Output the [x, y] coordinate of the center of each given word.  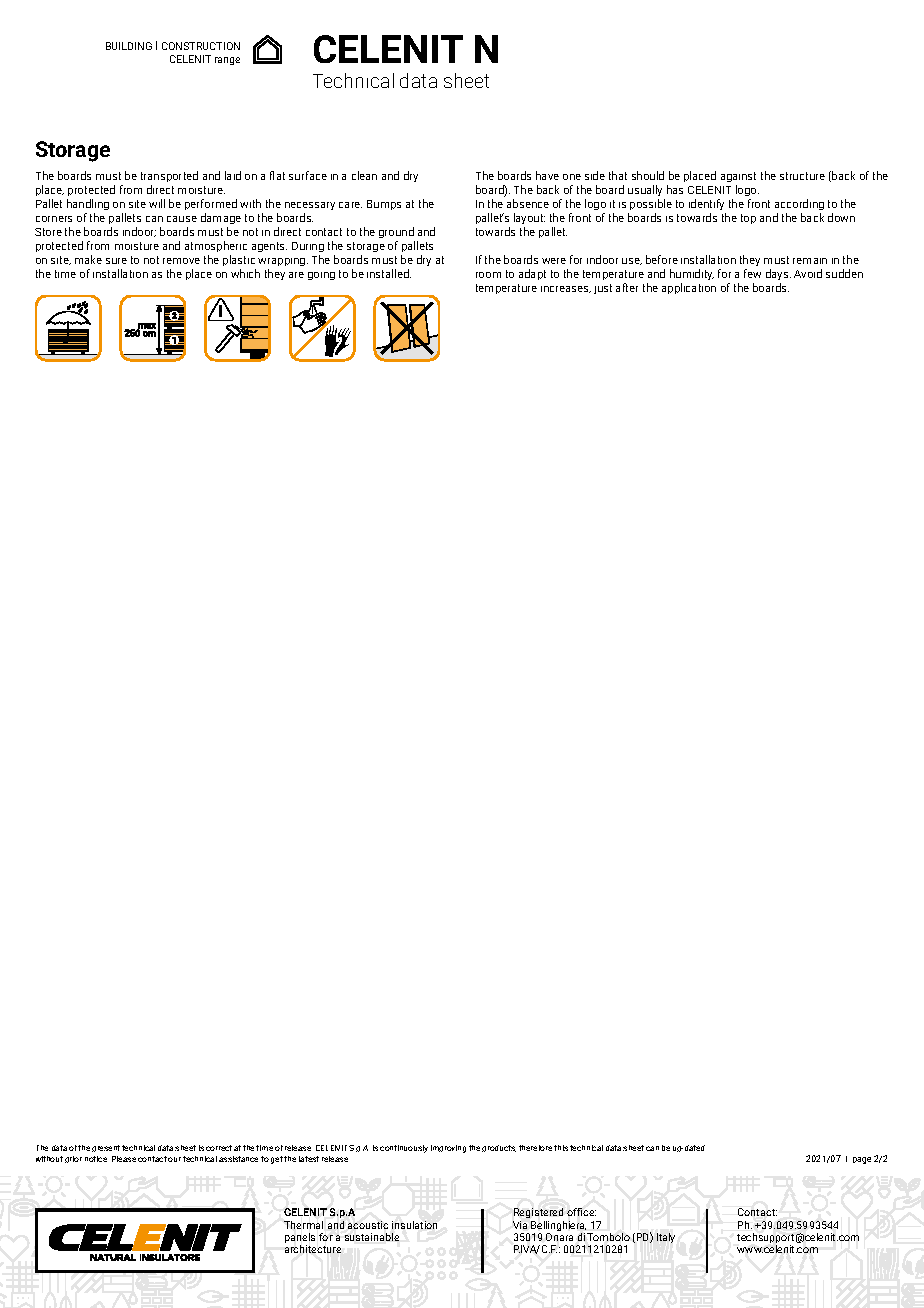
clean [364, 175]
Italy [666, 1238]
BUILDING [129, 46]
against [738, 177]
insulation [414, 1225]
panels [300, 1239]
